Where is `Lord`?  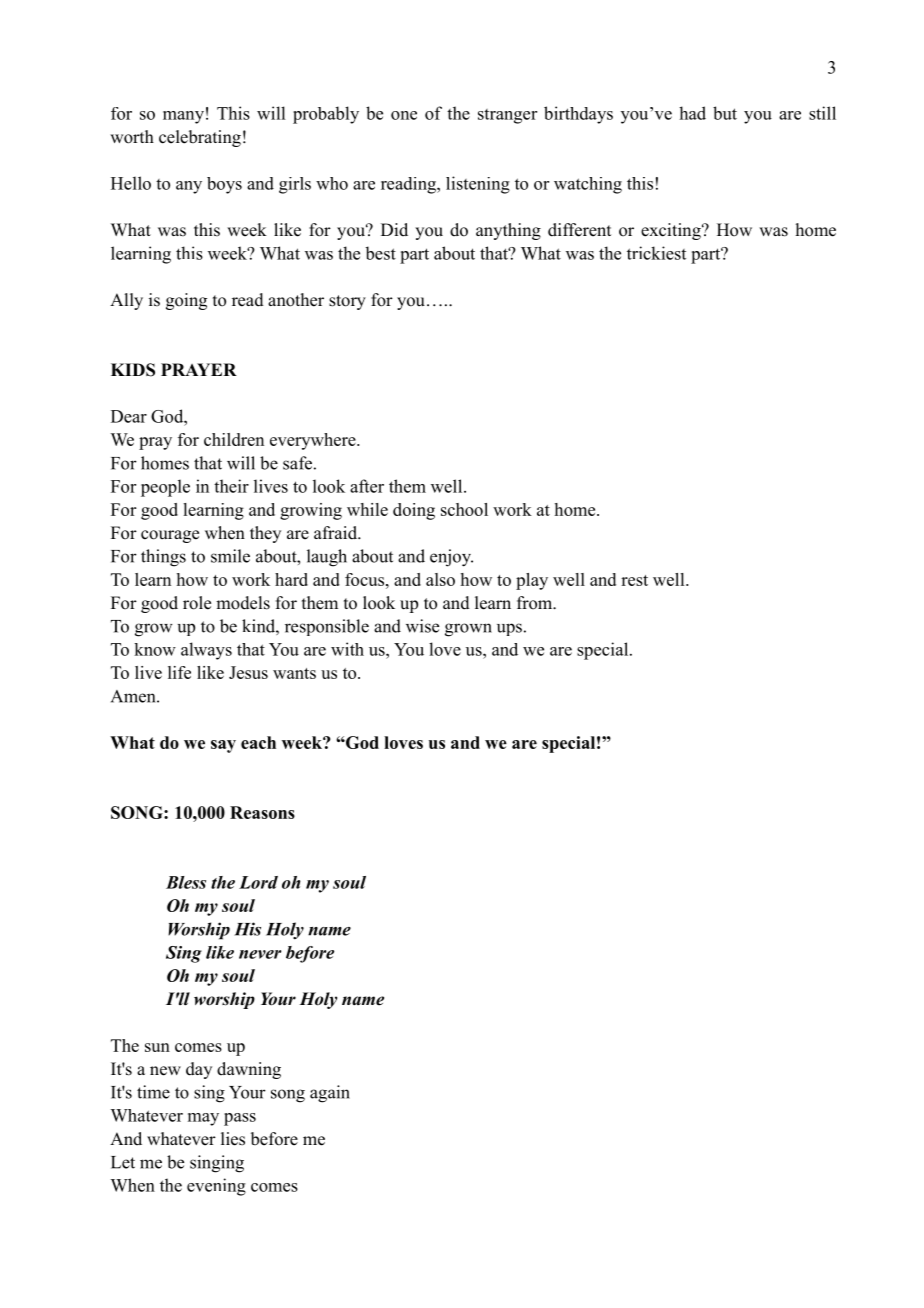
Lord is located at coordinates (258, 882).
